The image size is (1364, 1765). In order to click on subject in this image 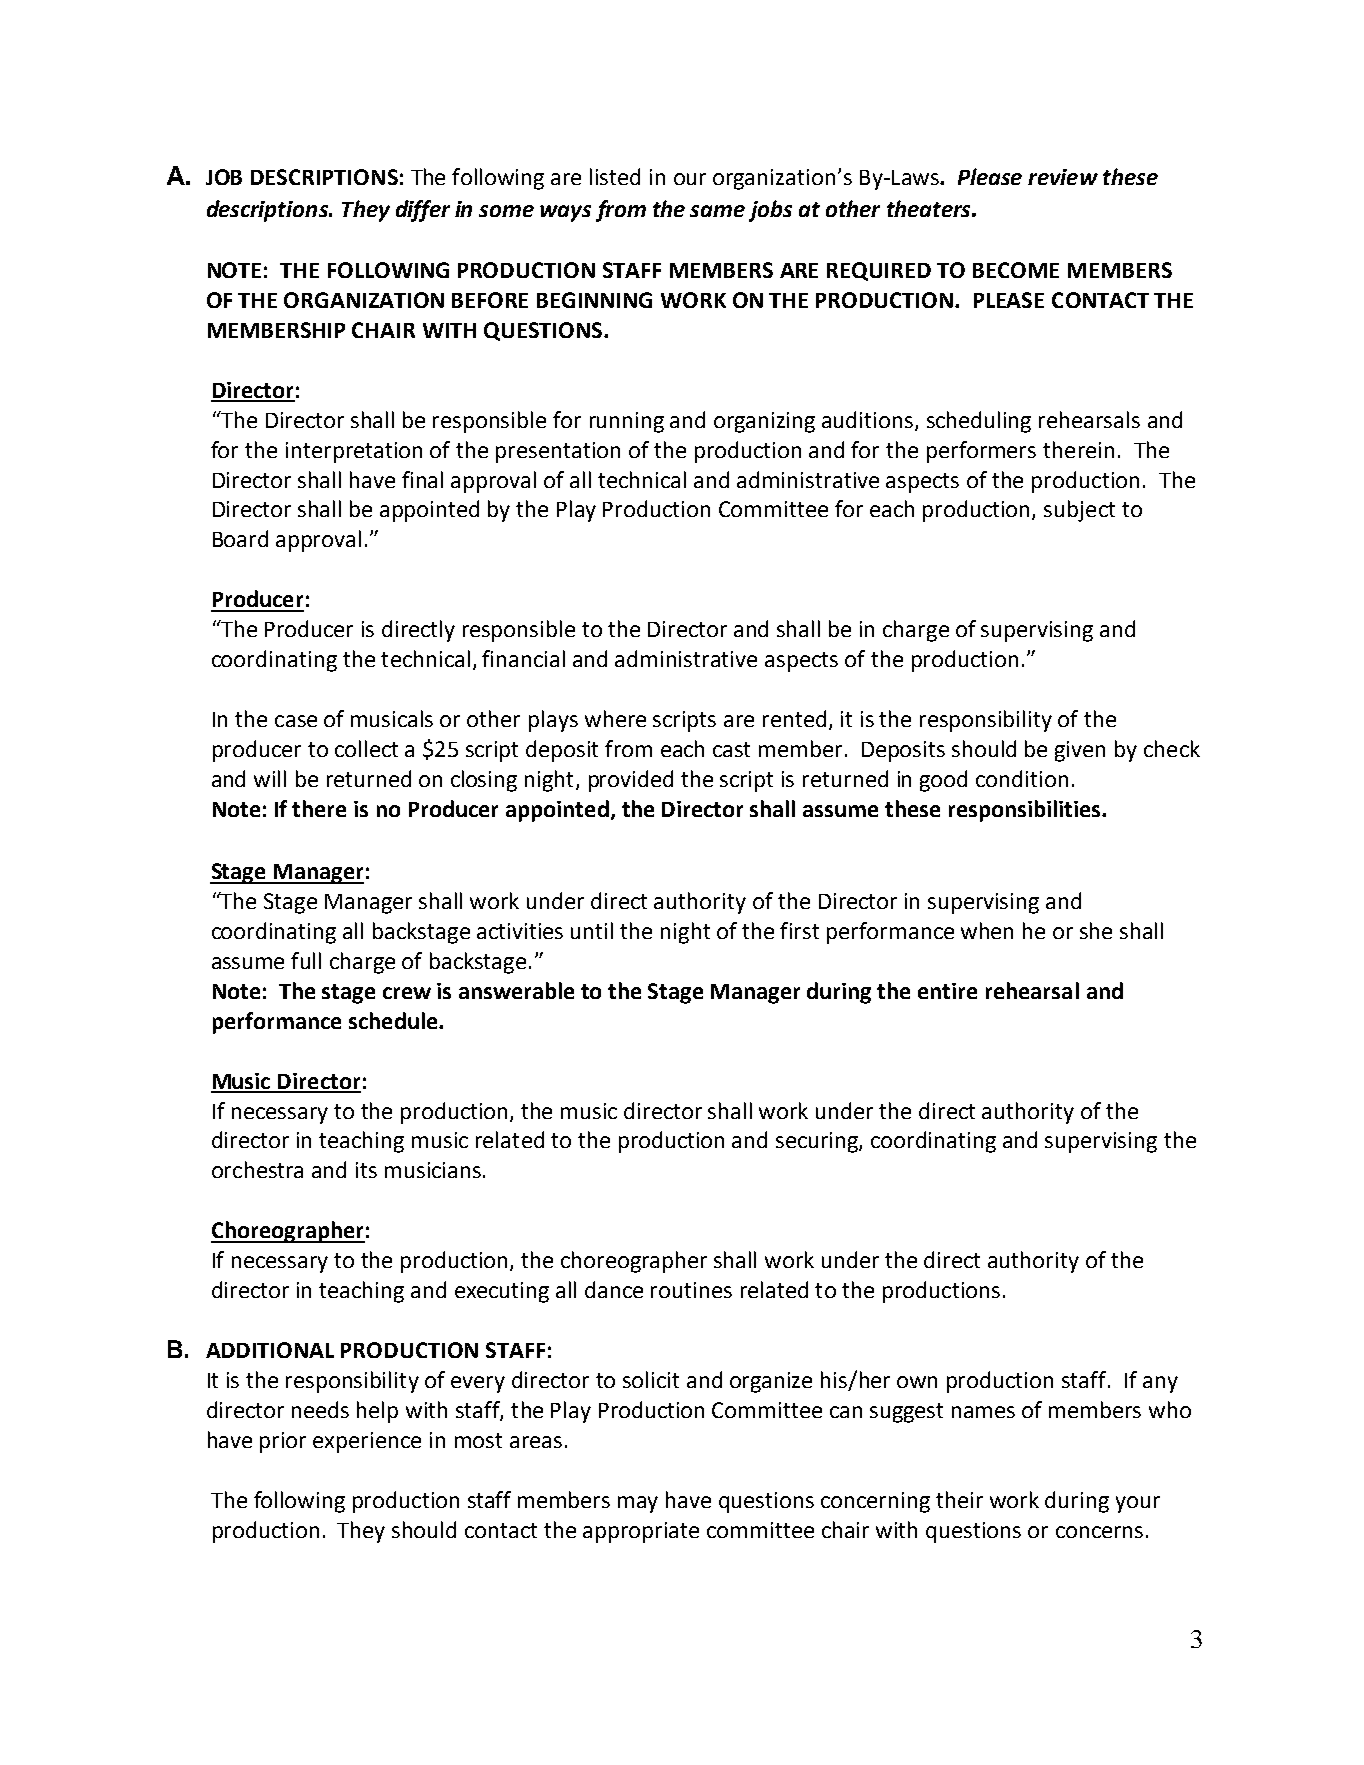, I will do `click(1079, 511)`.
